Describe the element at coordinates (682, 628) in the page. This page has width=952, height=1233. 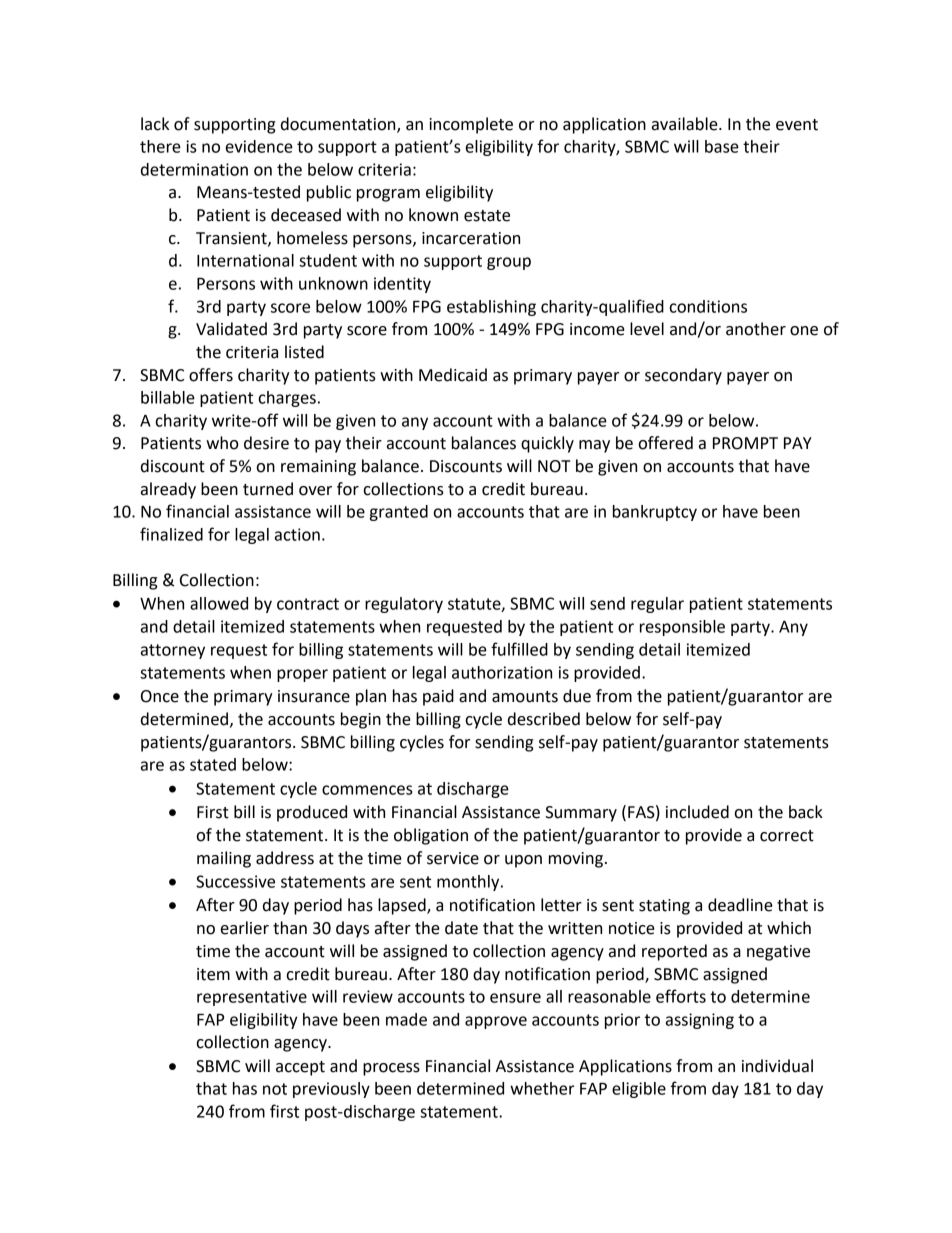
I see `responsible` at that location.
